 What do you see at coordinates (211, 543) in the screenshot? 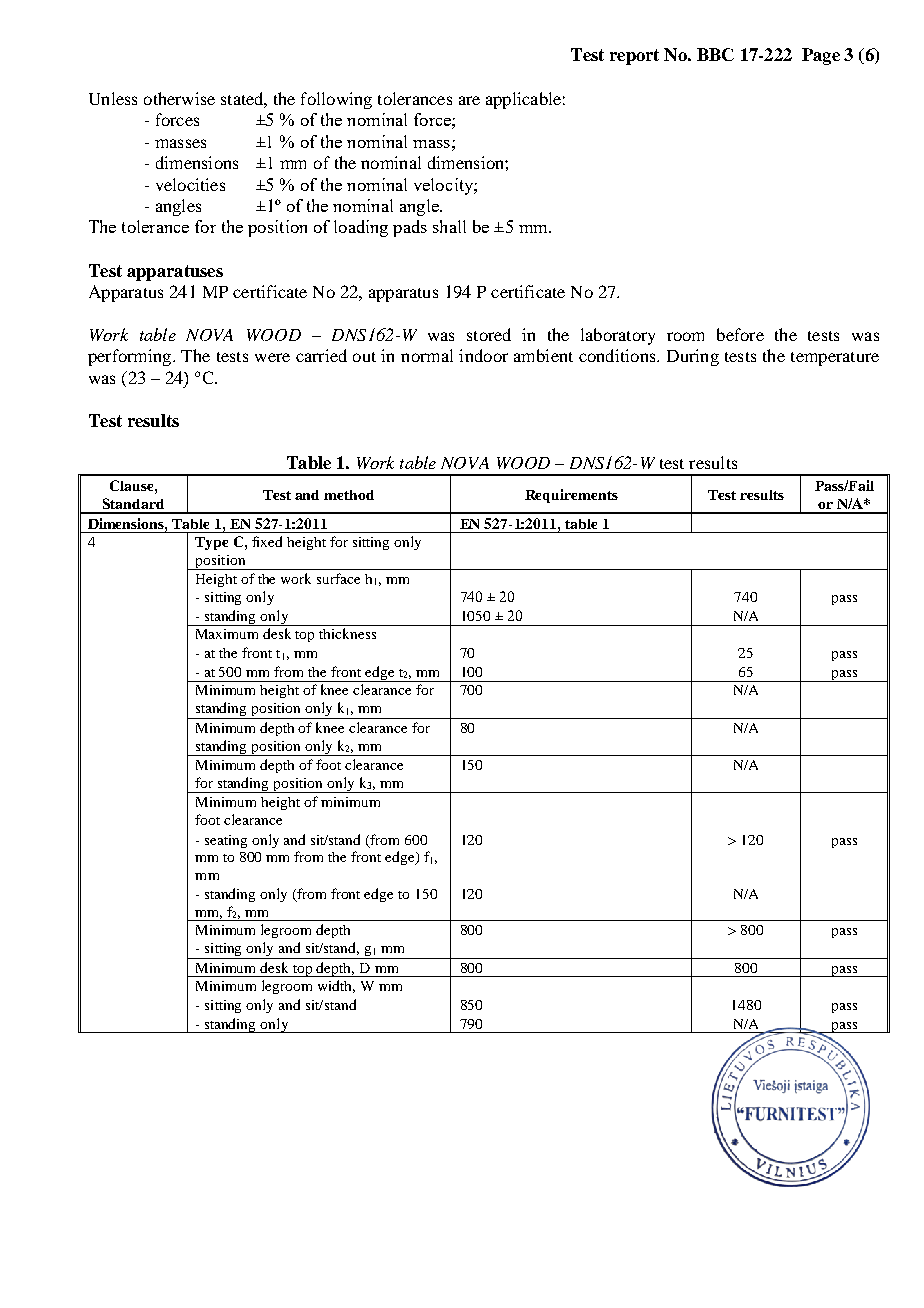
I see `Type` at bounding box center [211, 543].
